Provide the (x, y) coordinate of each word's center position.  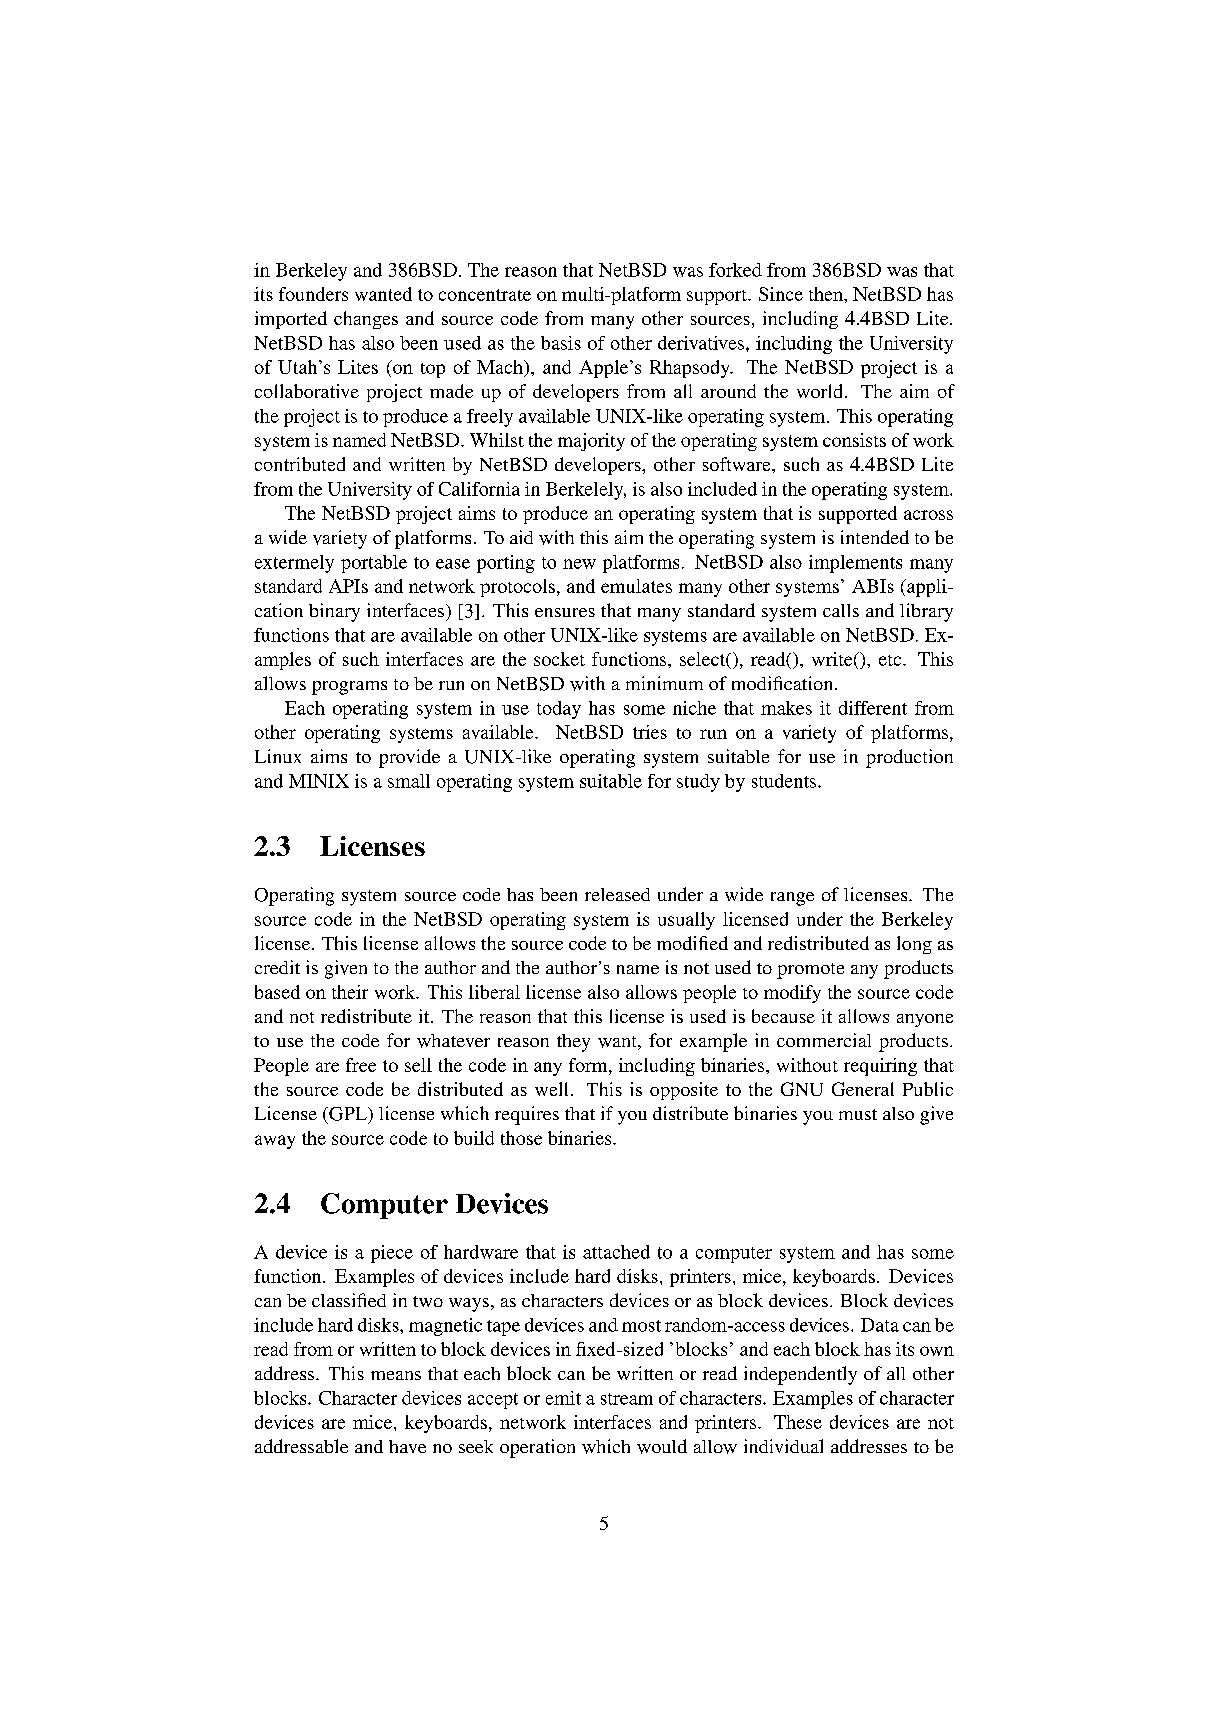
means (396, 1375)
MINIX (319, 781)
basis (561, 343)
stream (627, 1399)
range (792, 899)
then (827, 294)
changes (366, 320)
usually (686, 921)
